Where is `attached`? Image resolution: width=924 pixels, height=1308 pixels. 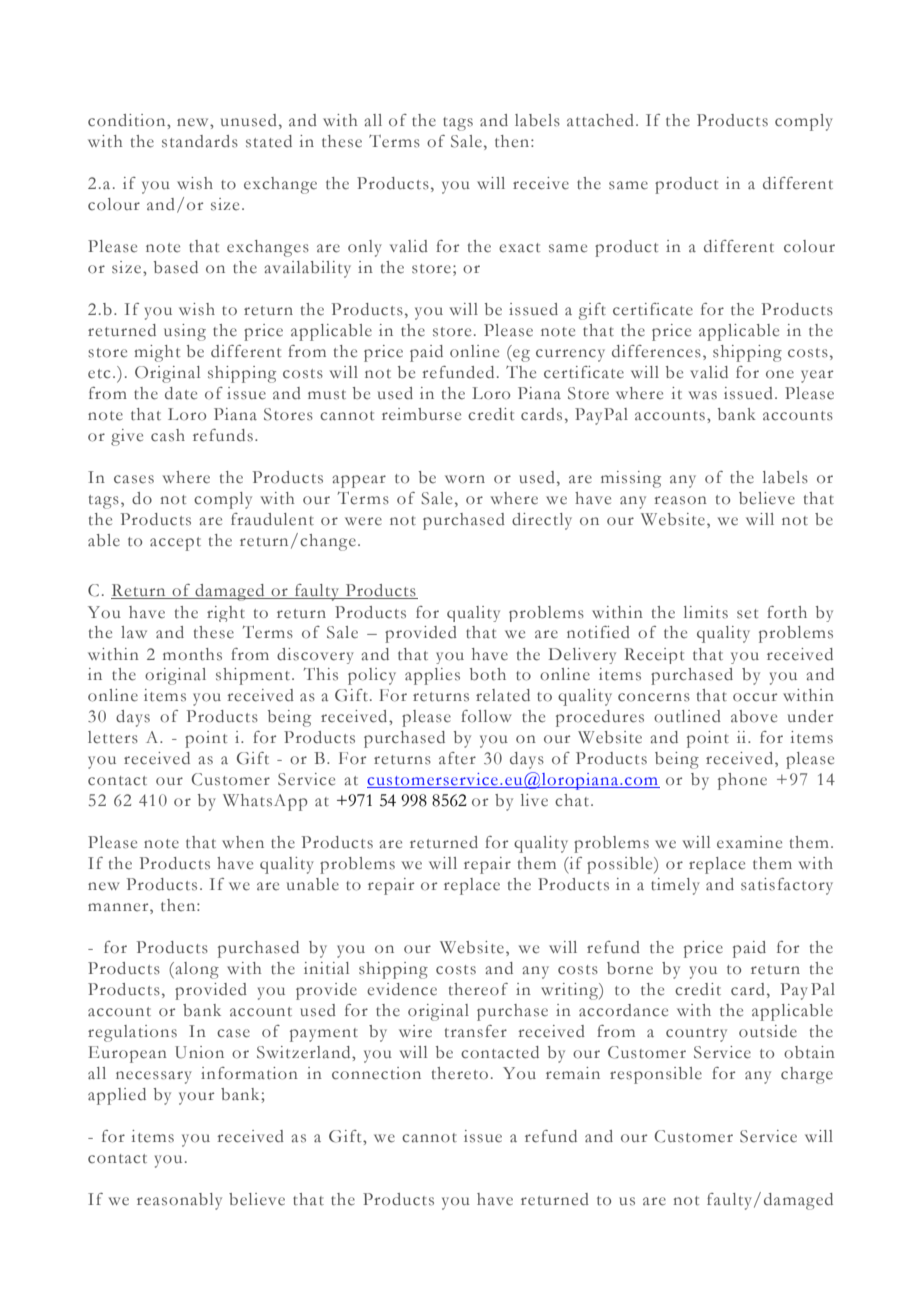
attached is located at coordinates (600, 120).
